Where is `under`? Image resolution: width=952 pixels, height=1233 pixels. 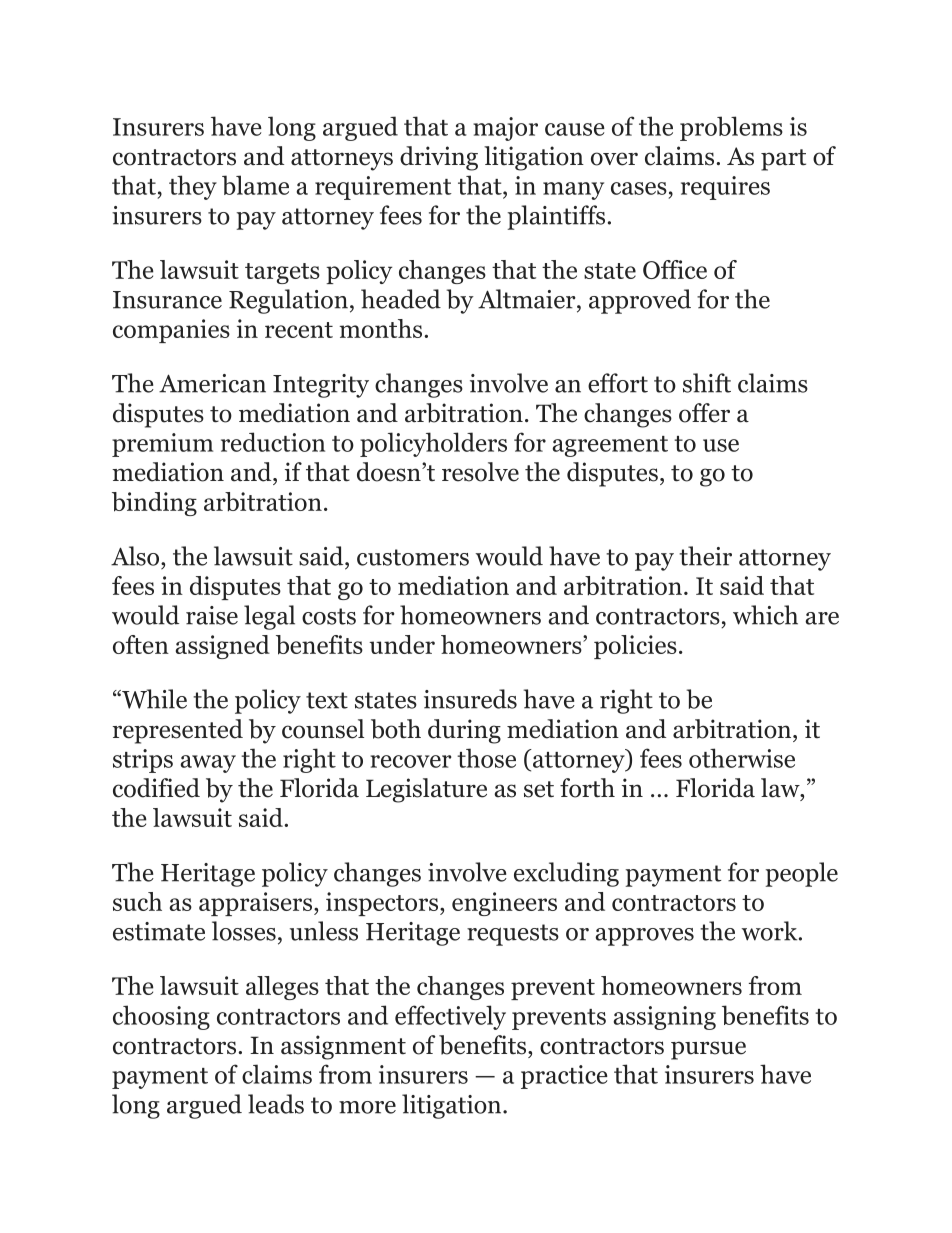 under is located at coordinates (402, 644).
